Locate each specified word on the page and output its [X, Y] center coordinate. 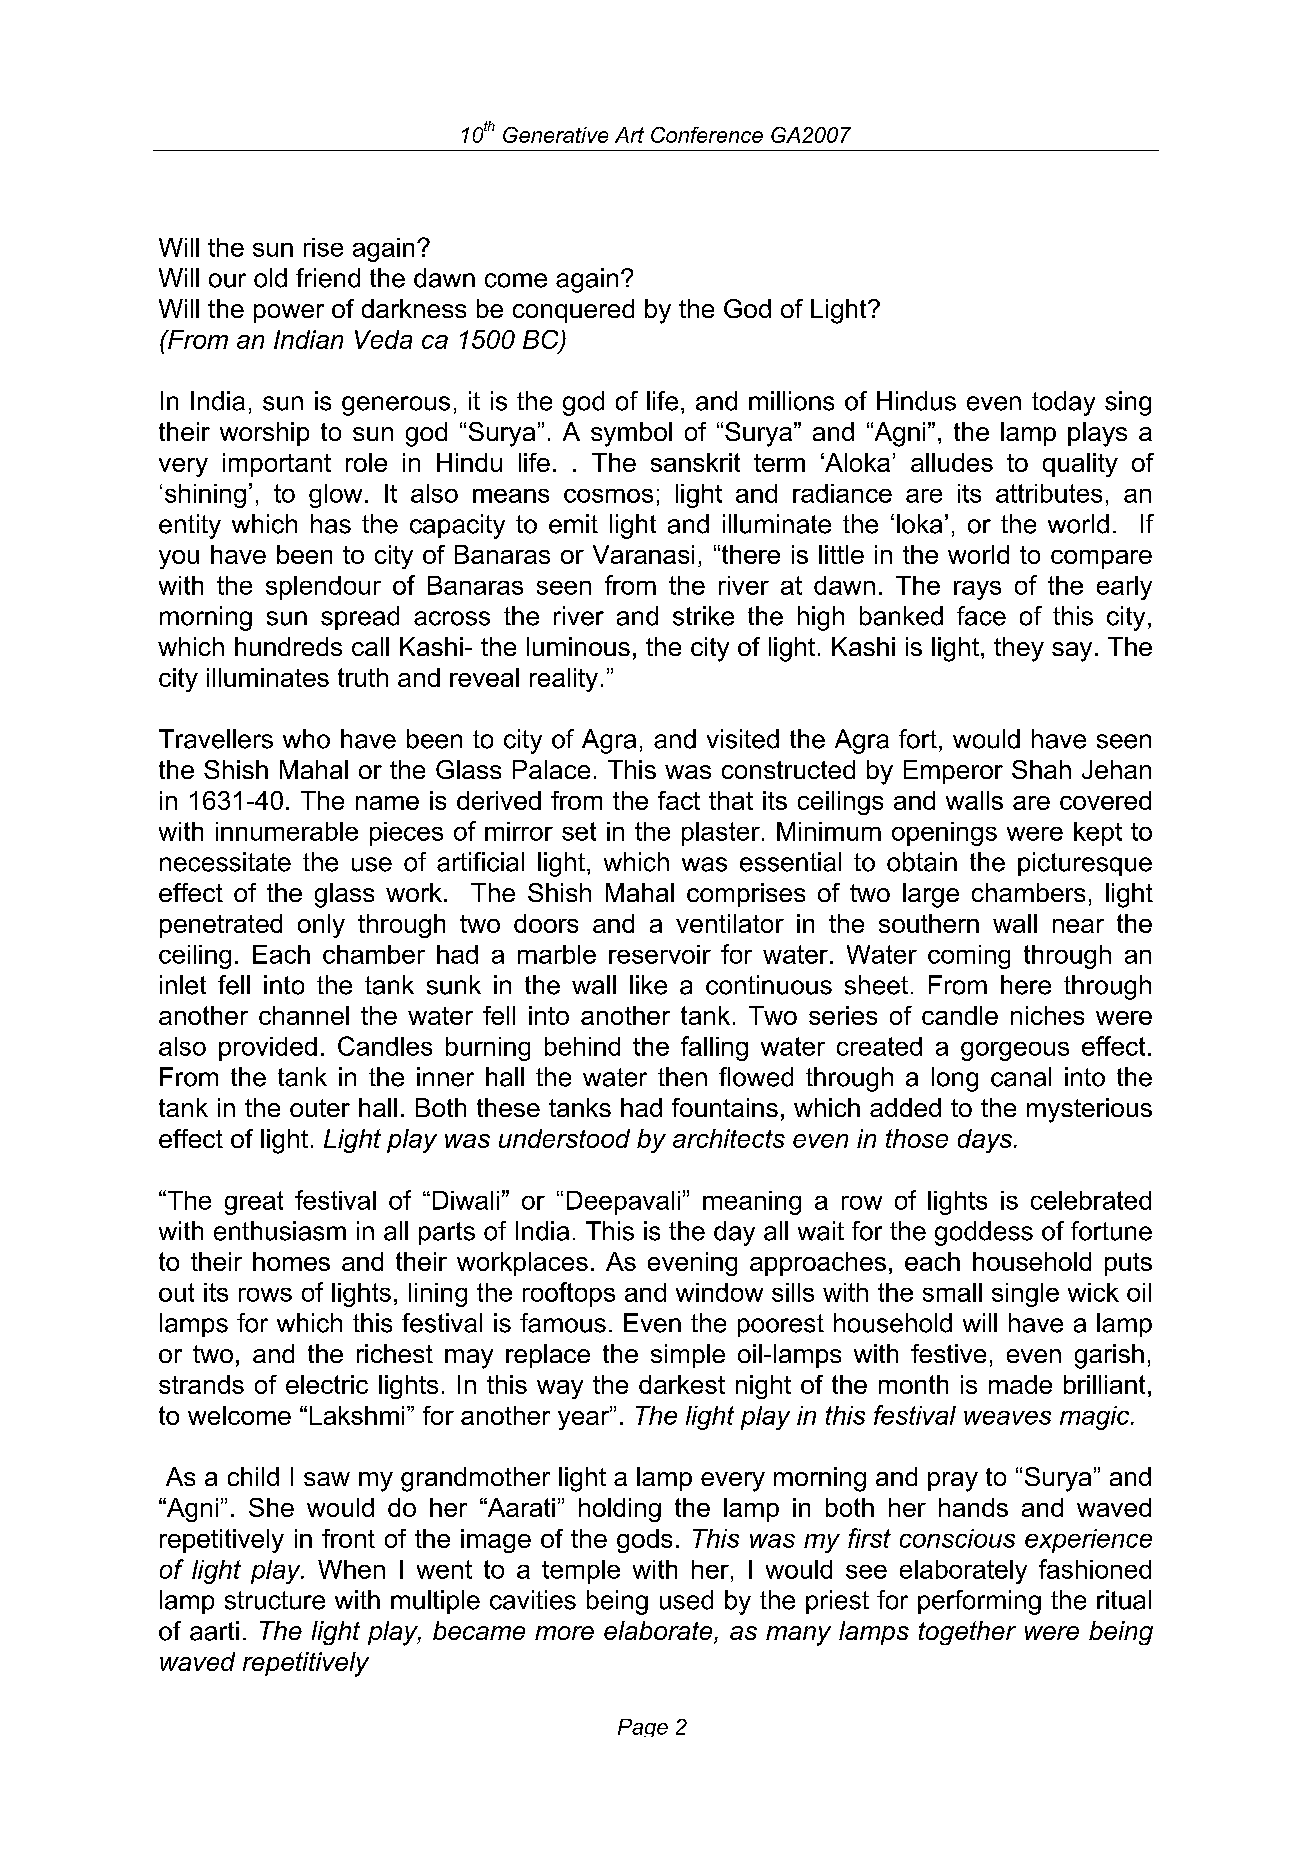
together [967, 1633]
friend [328, 278]
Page [643, 1728]
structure [275, 1600]
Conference [707, 135]
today [1063, 403]
